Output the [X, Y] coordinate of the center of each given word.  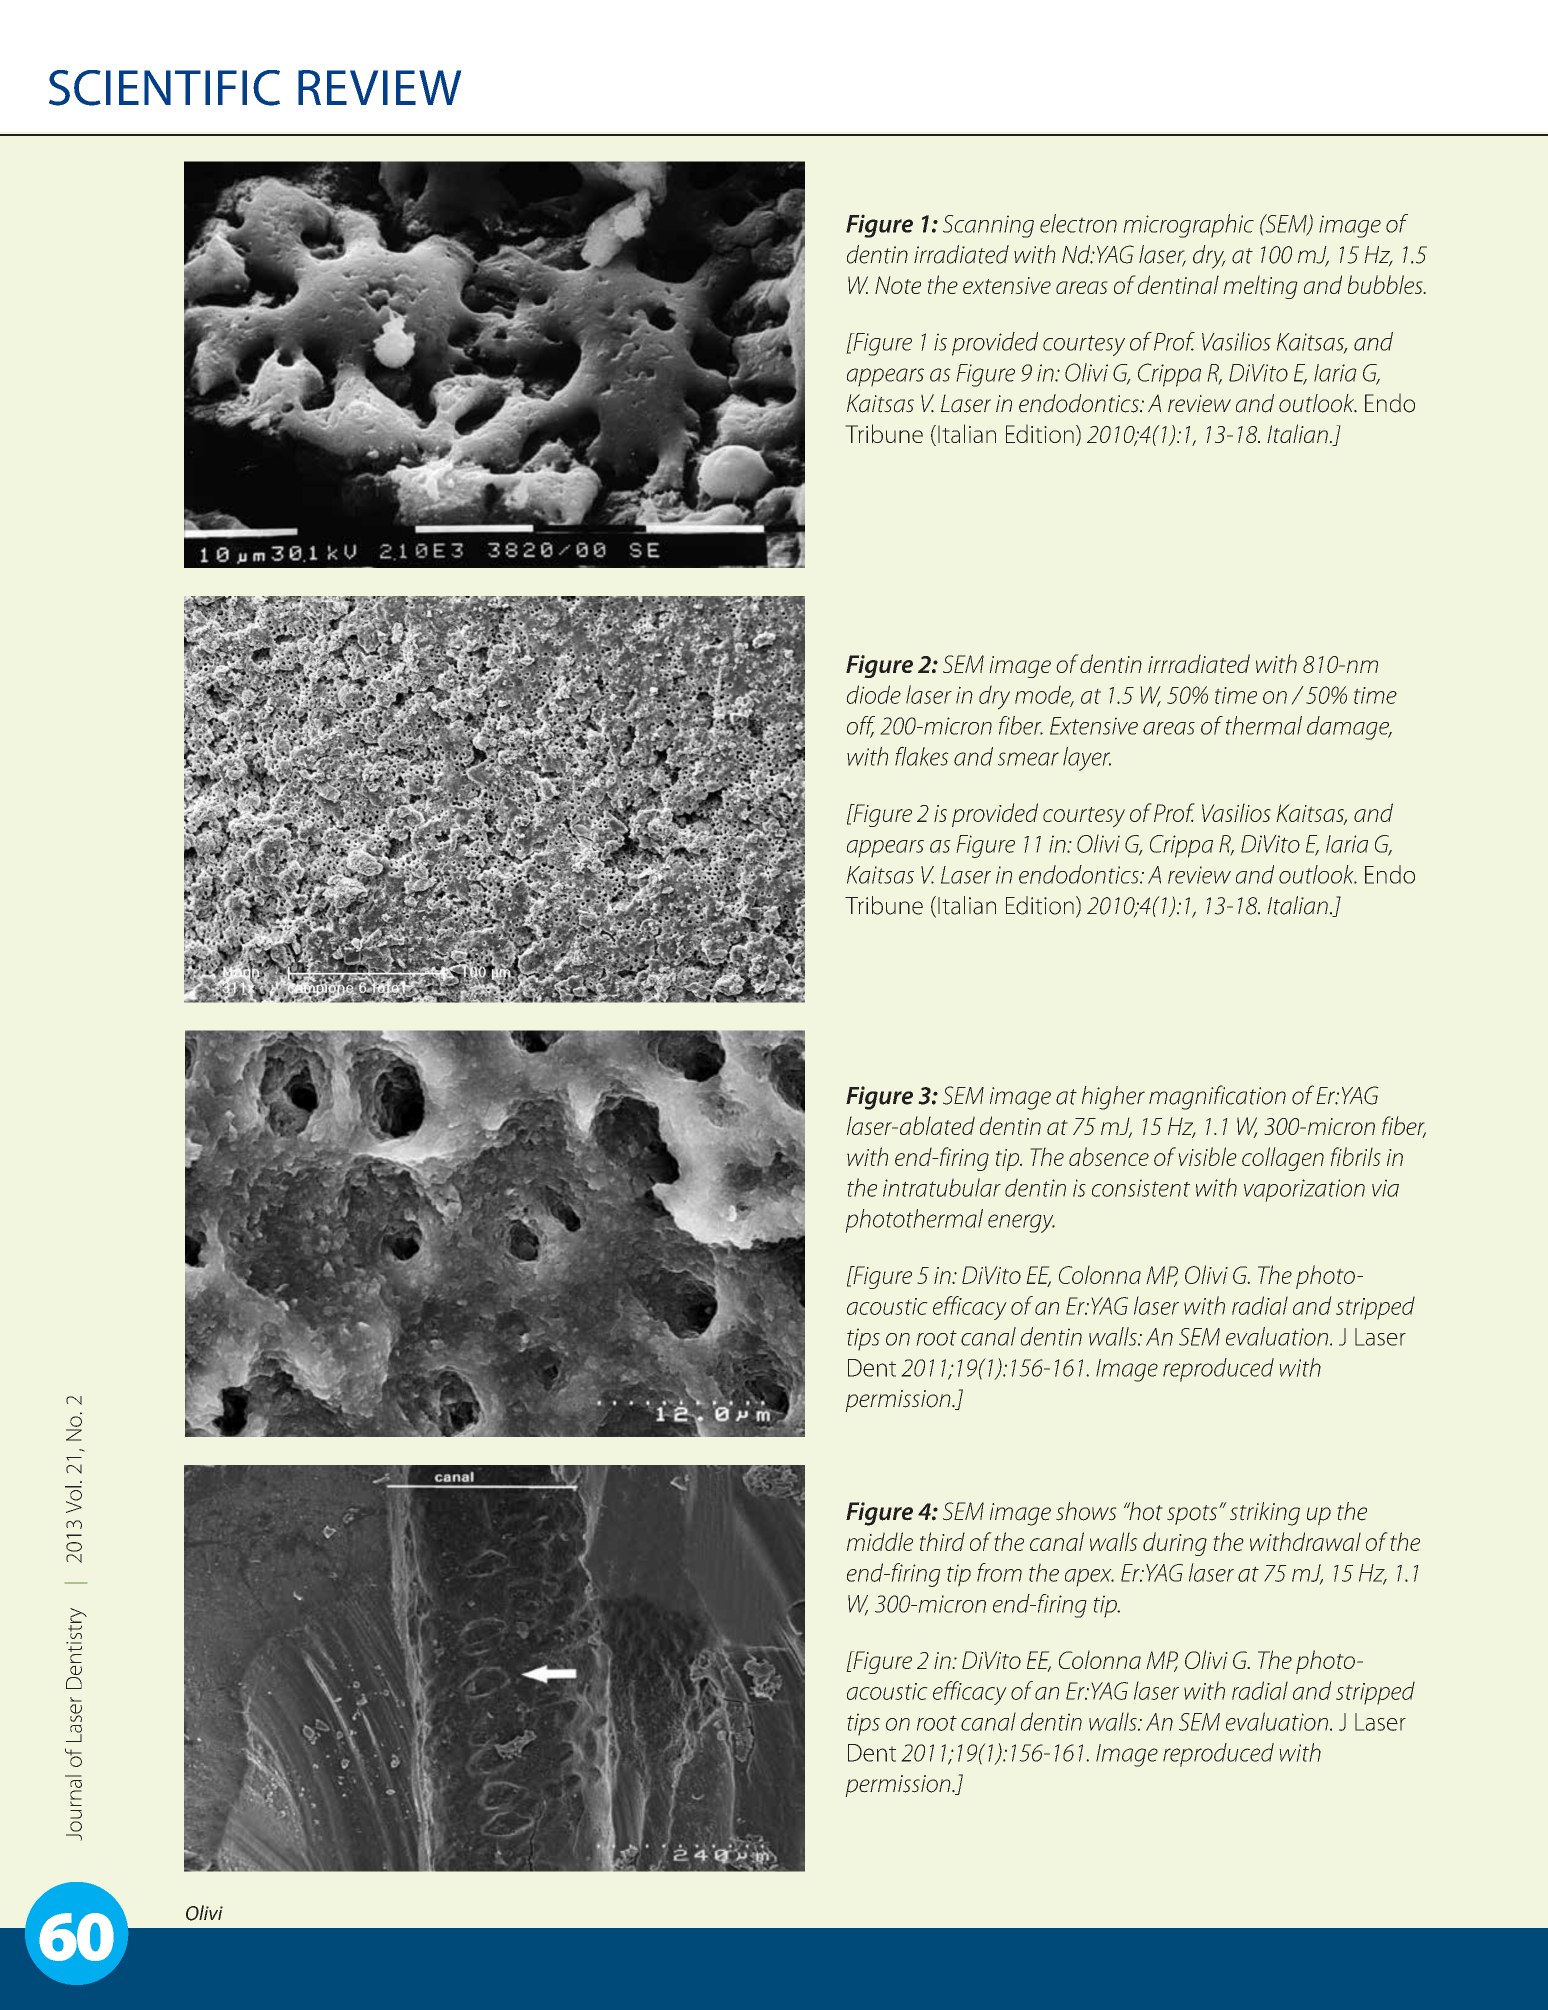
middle [880, 1541]
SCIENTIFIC [164, 88]
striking [1265, 1514]
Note [898, 285]
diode [874, 694]
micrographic [1188, 226]
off [861, 726]
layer [1087, 759]
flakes [922, 756]
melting [1260, 287]
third [942, 1541]
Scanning [988, 226]
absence [1109, 1156]
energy [1021, 1223]
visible [1207, 1156]
